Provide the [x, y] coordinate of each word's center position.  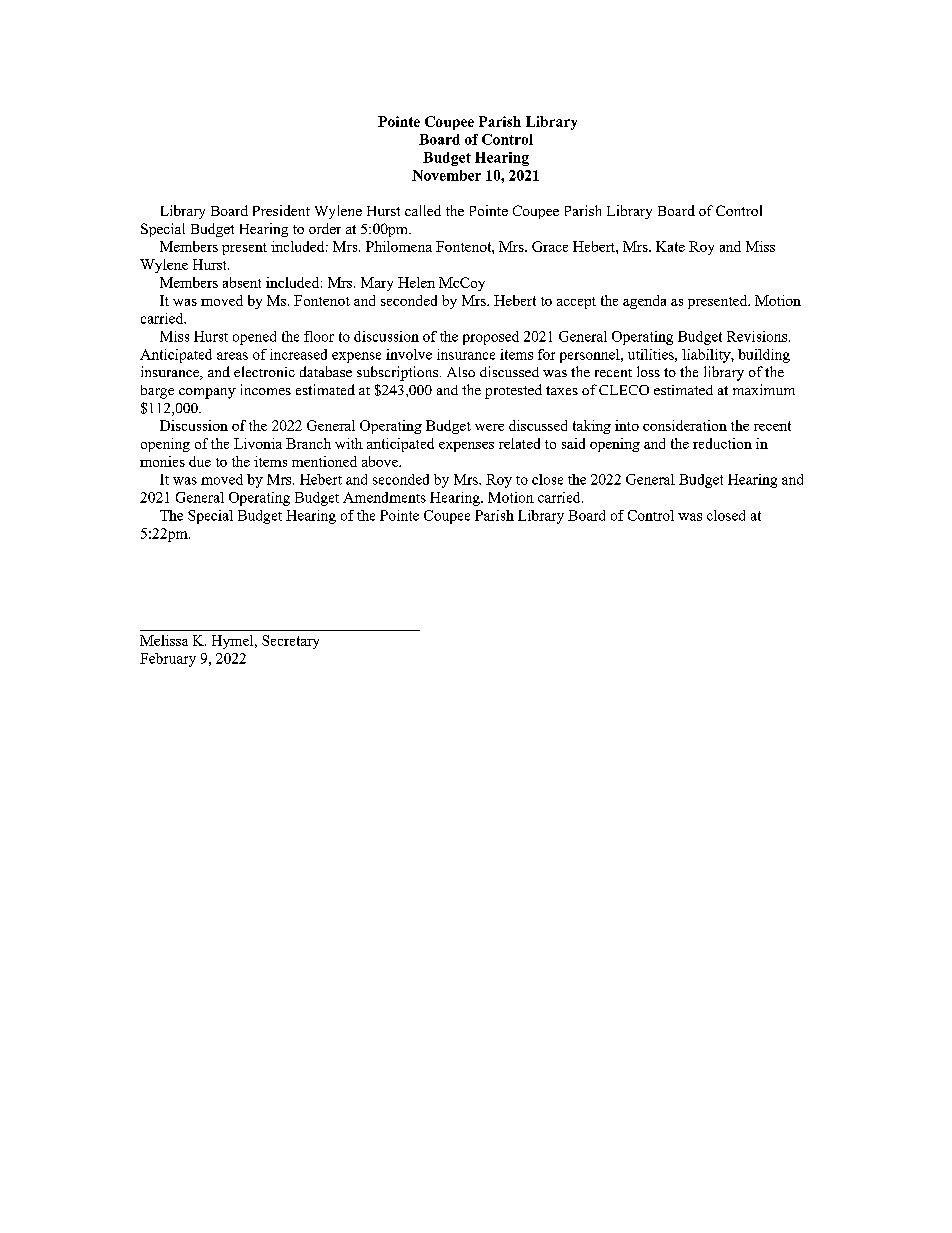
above [381, 461]
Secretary [290, 642]
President [281, 210]
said [573, 443]
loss [648, 371]
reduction [722, 443]
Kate [670, 246]
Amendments [384, 497]
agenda [644, 302]
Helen [416, 282]
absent [242, 282]
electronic [264, 371]
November [446, 175]
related [519, 443]
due [200, 461]
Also [461, 372]
